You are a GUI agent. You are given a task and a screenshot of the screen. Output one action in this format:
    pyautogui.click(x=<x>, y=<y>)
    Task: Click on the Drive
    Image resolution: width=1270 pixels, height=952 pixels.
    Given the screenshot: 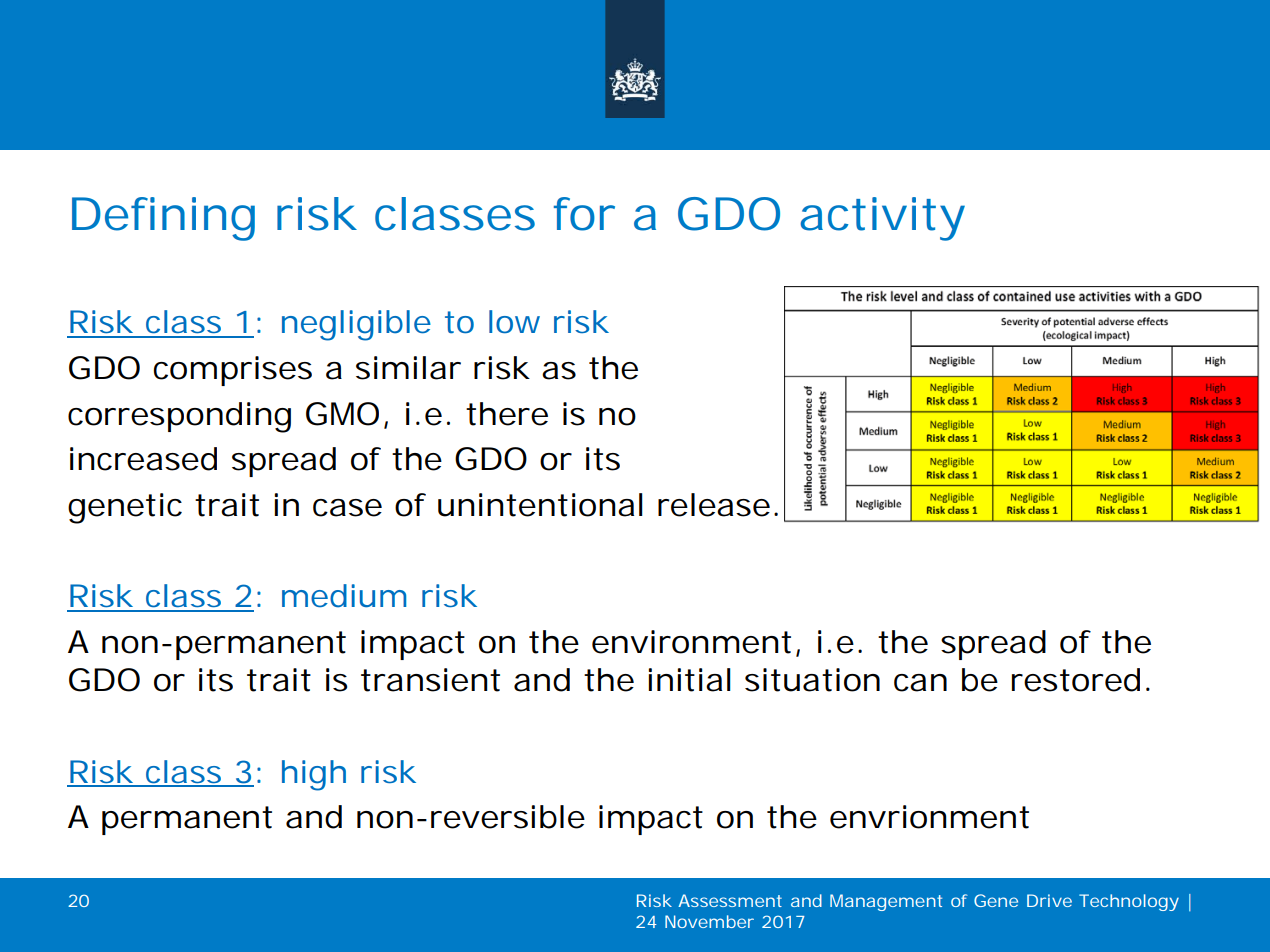 What is the action you would take?
    pyautogui.click(x=1049, y=900)
